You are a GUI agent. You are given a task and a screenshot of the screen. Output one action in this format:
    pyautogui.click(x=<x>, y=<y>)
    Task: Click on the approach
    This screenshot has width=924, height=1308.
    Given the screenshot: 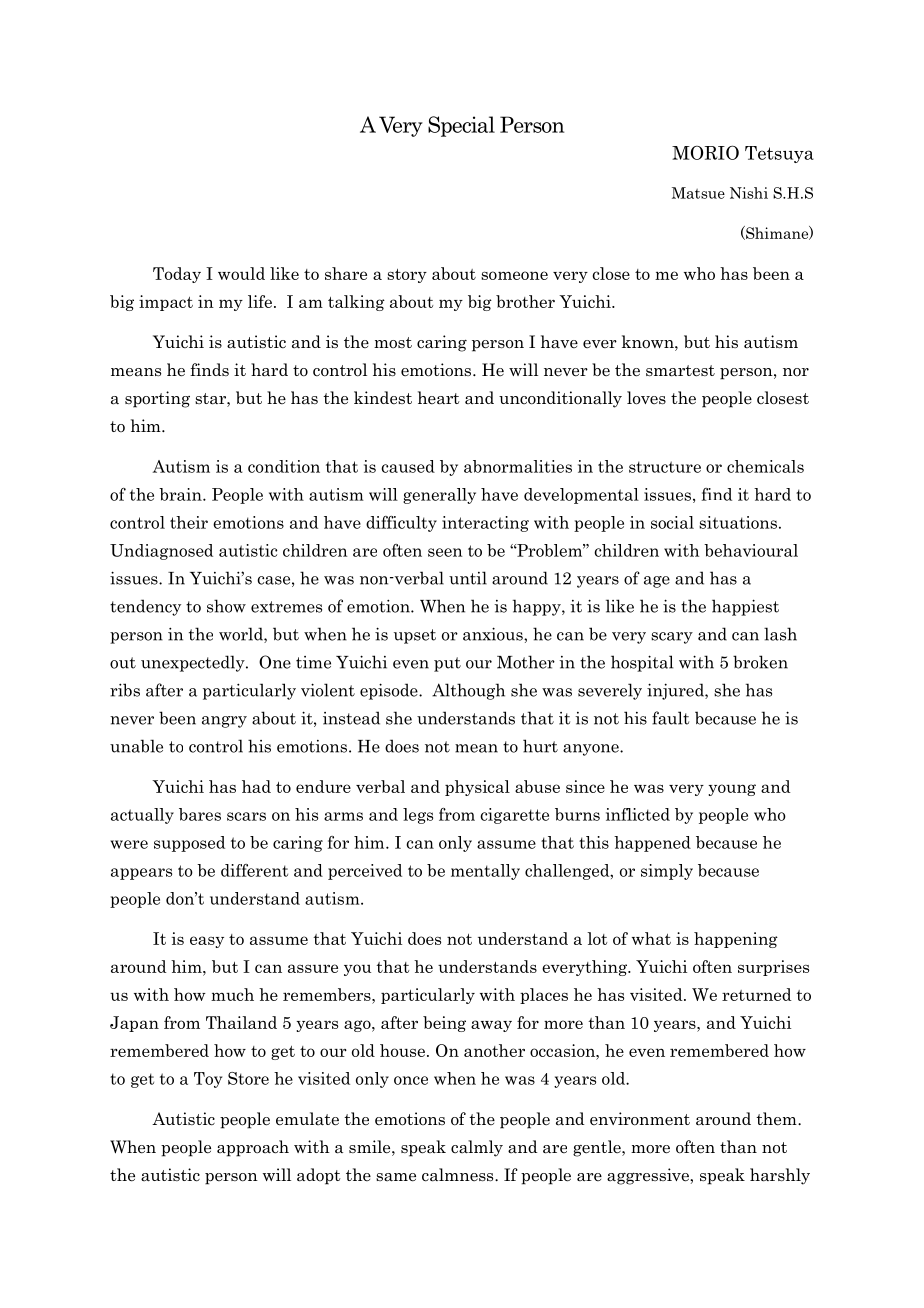 What is the action you would take?
    pyautogui.click(x=253, y=1148)
